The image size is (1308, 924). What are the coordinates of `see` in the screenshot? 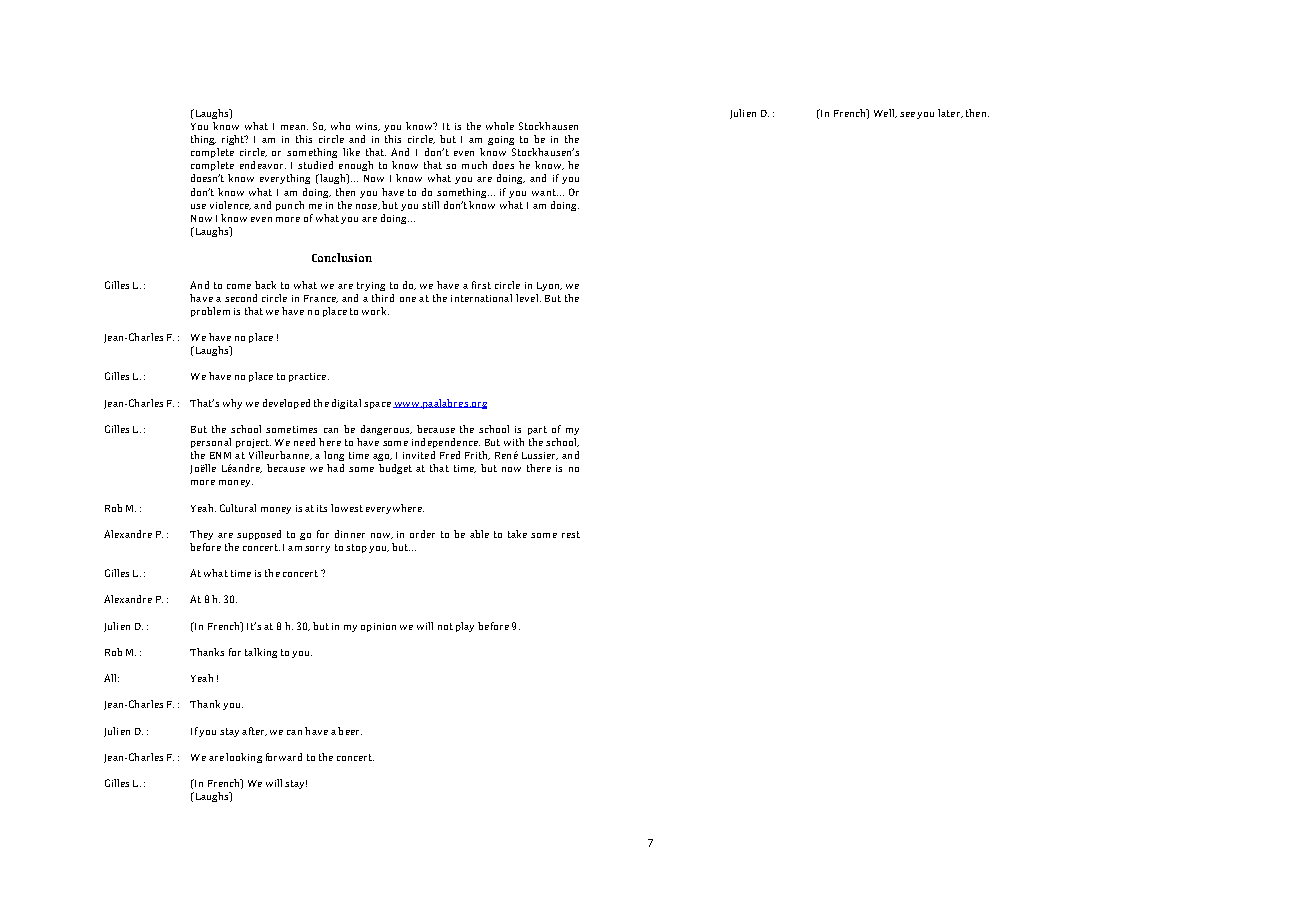 It's located at (907, 114).
